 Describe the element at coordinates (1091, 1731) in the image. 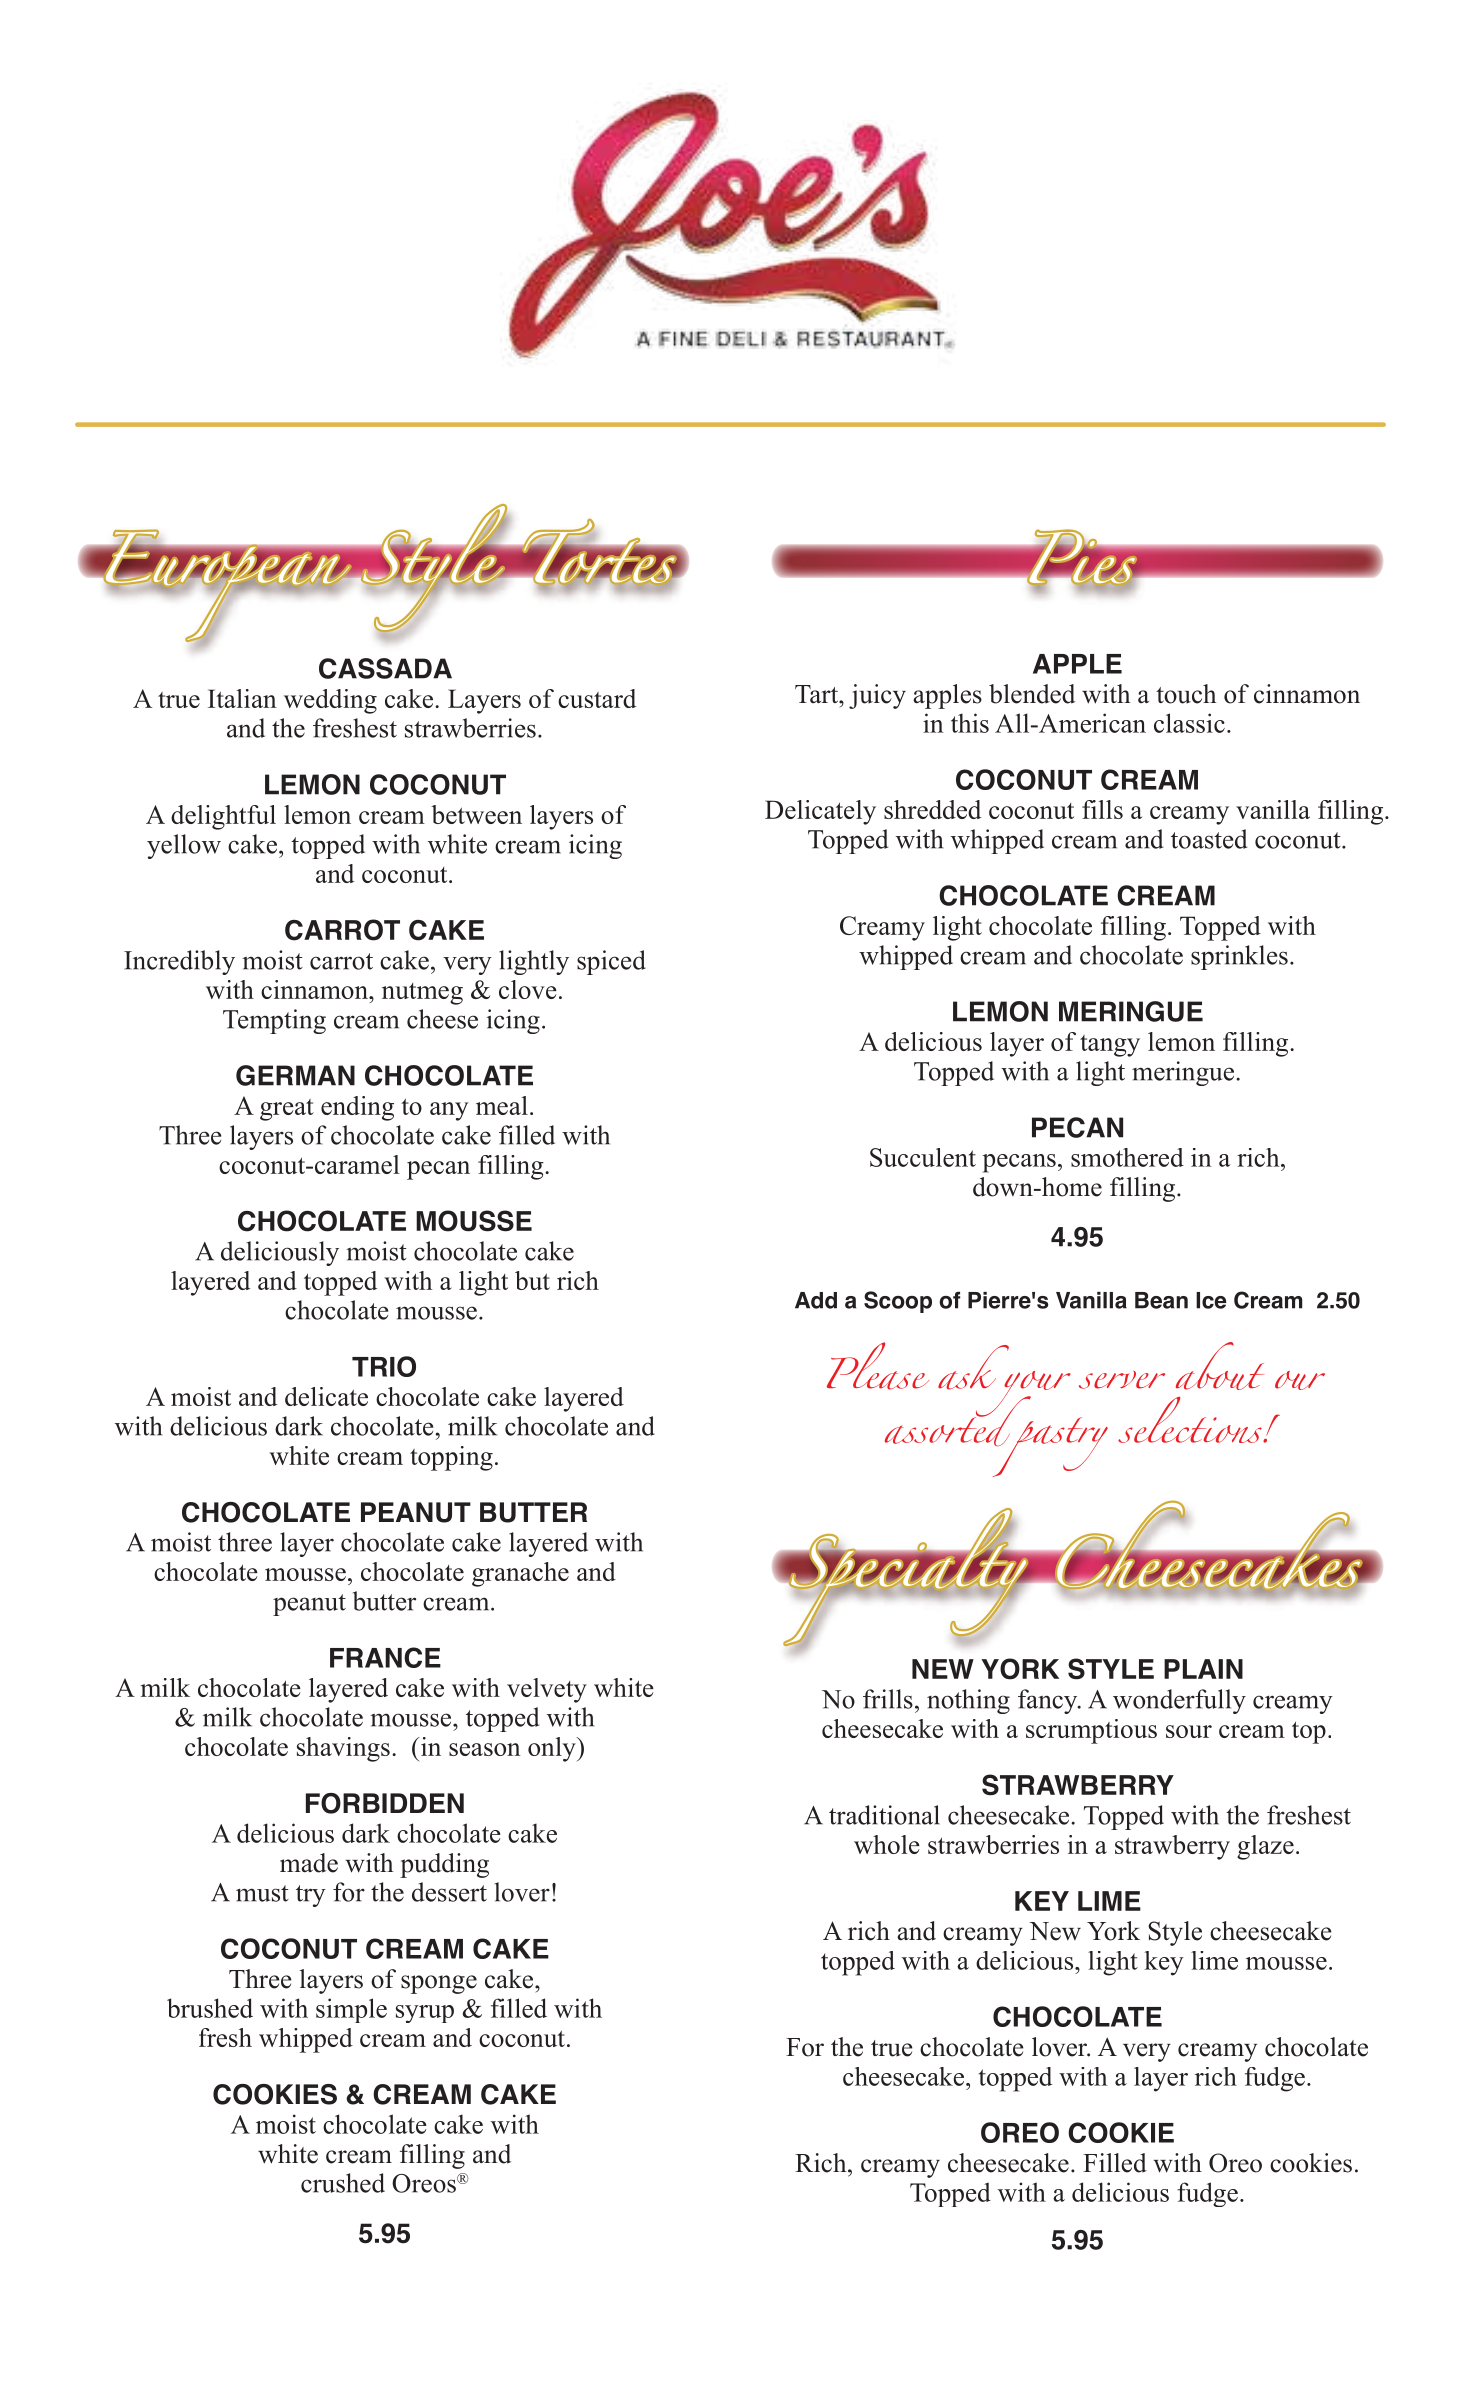

I see `scrumptious` at that location.
